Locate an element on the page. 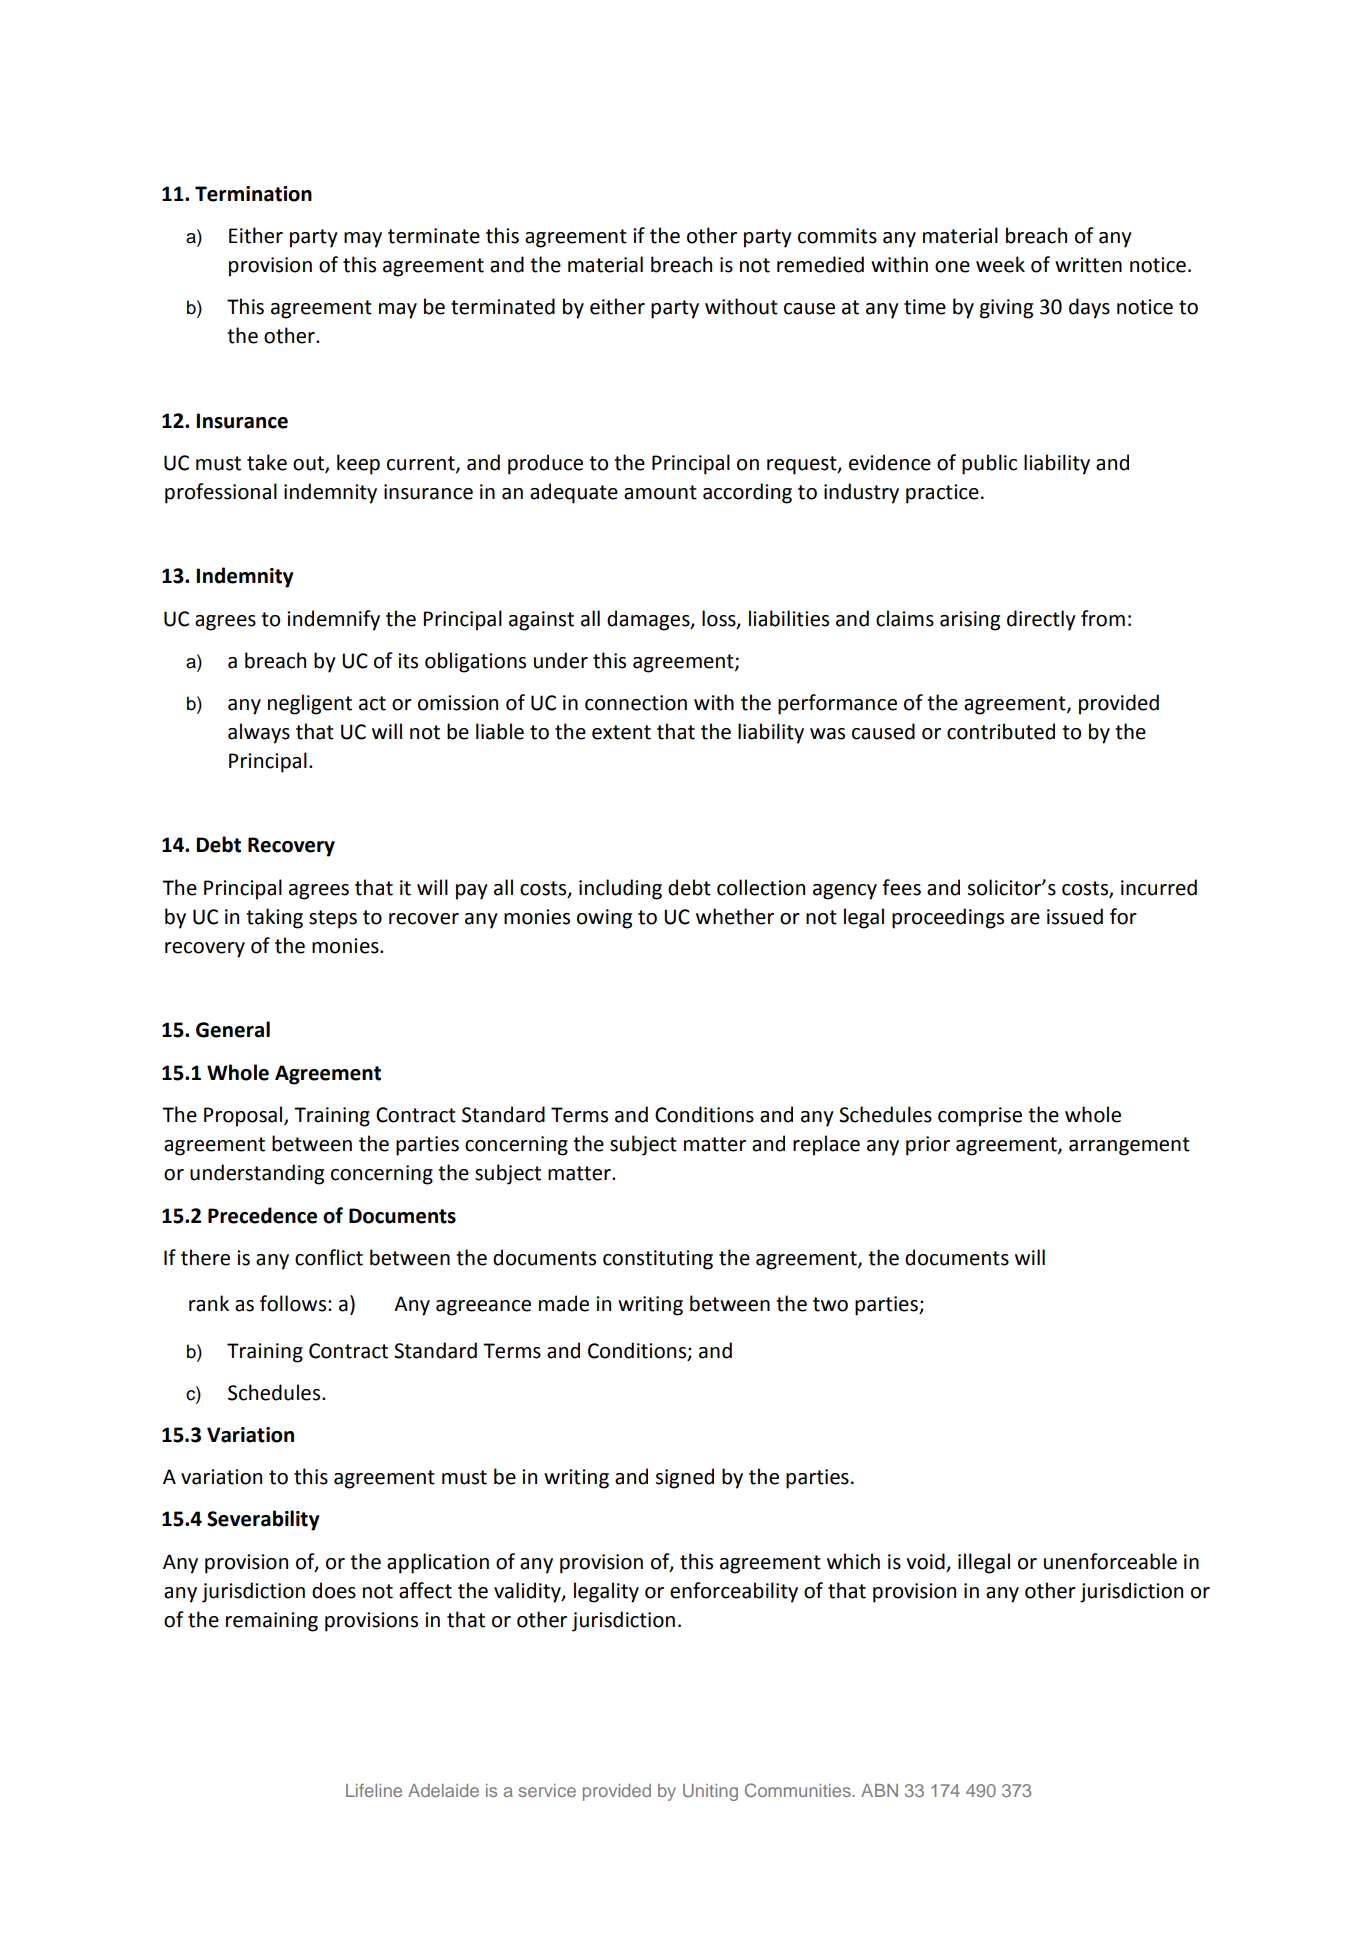 The height and width of the page is (1934, 1367). ABN is located at coordinates (879, 1790).
